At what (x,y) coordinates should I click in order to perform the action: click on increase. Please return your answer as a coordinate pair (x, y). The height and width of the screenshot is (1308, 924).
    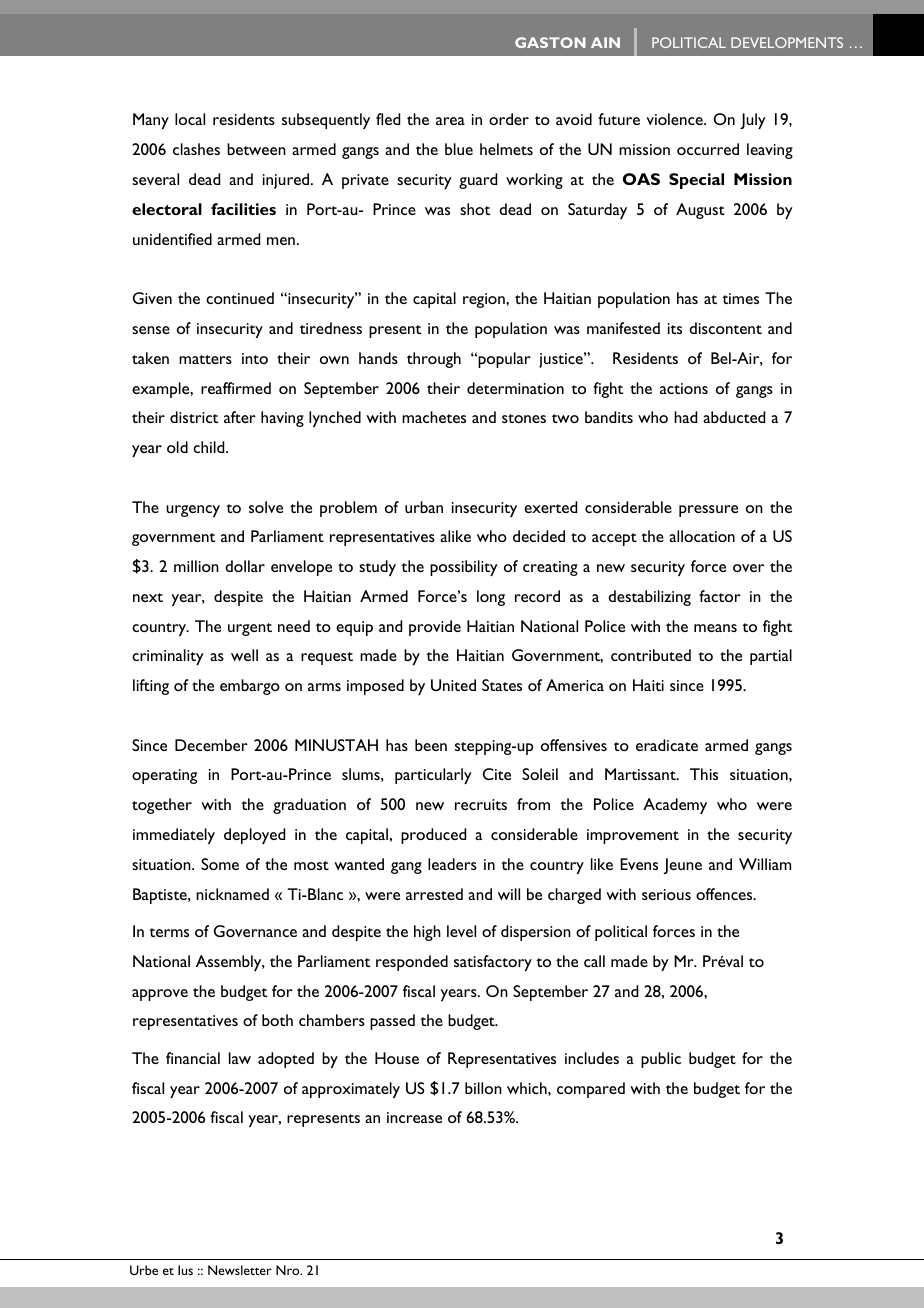
    Looking at the image, I should click on (414, 1117).
